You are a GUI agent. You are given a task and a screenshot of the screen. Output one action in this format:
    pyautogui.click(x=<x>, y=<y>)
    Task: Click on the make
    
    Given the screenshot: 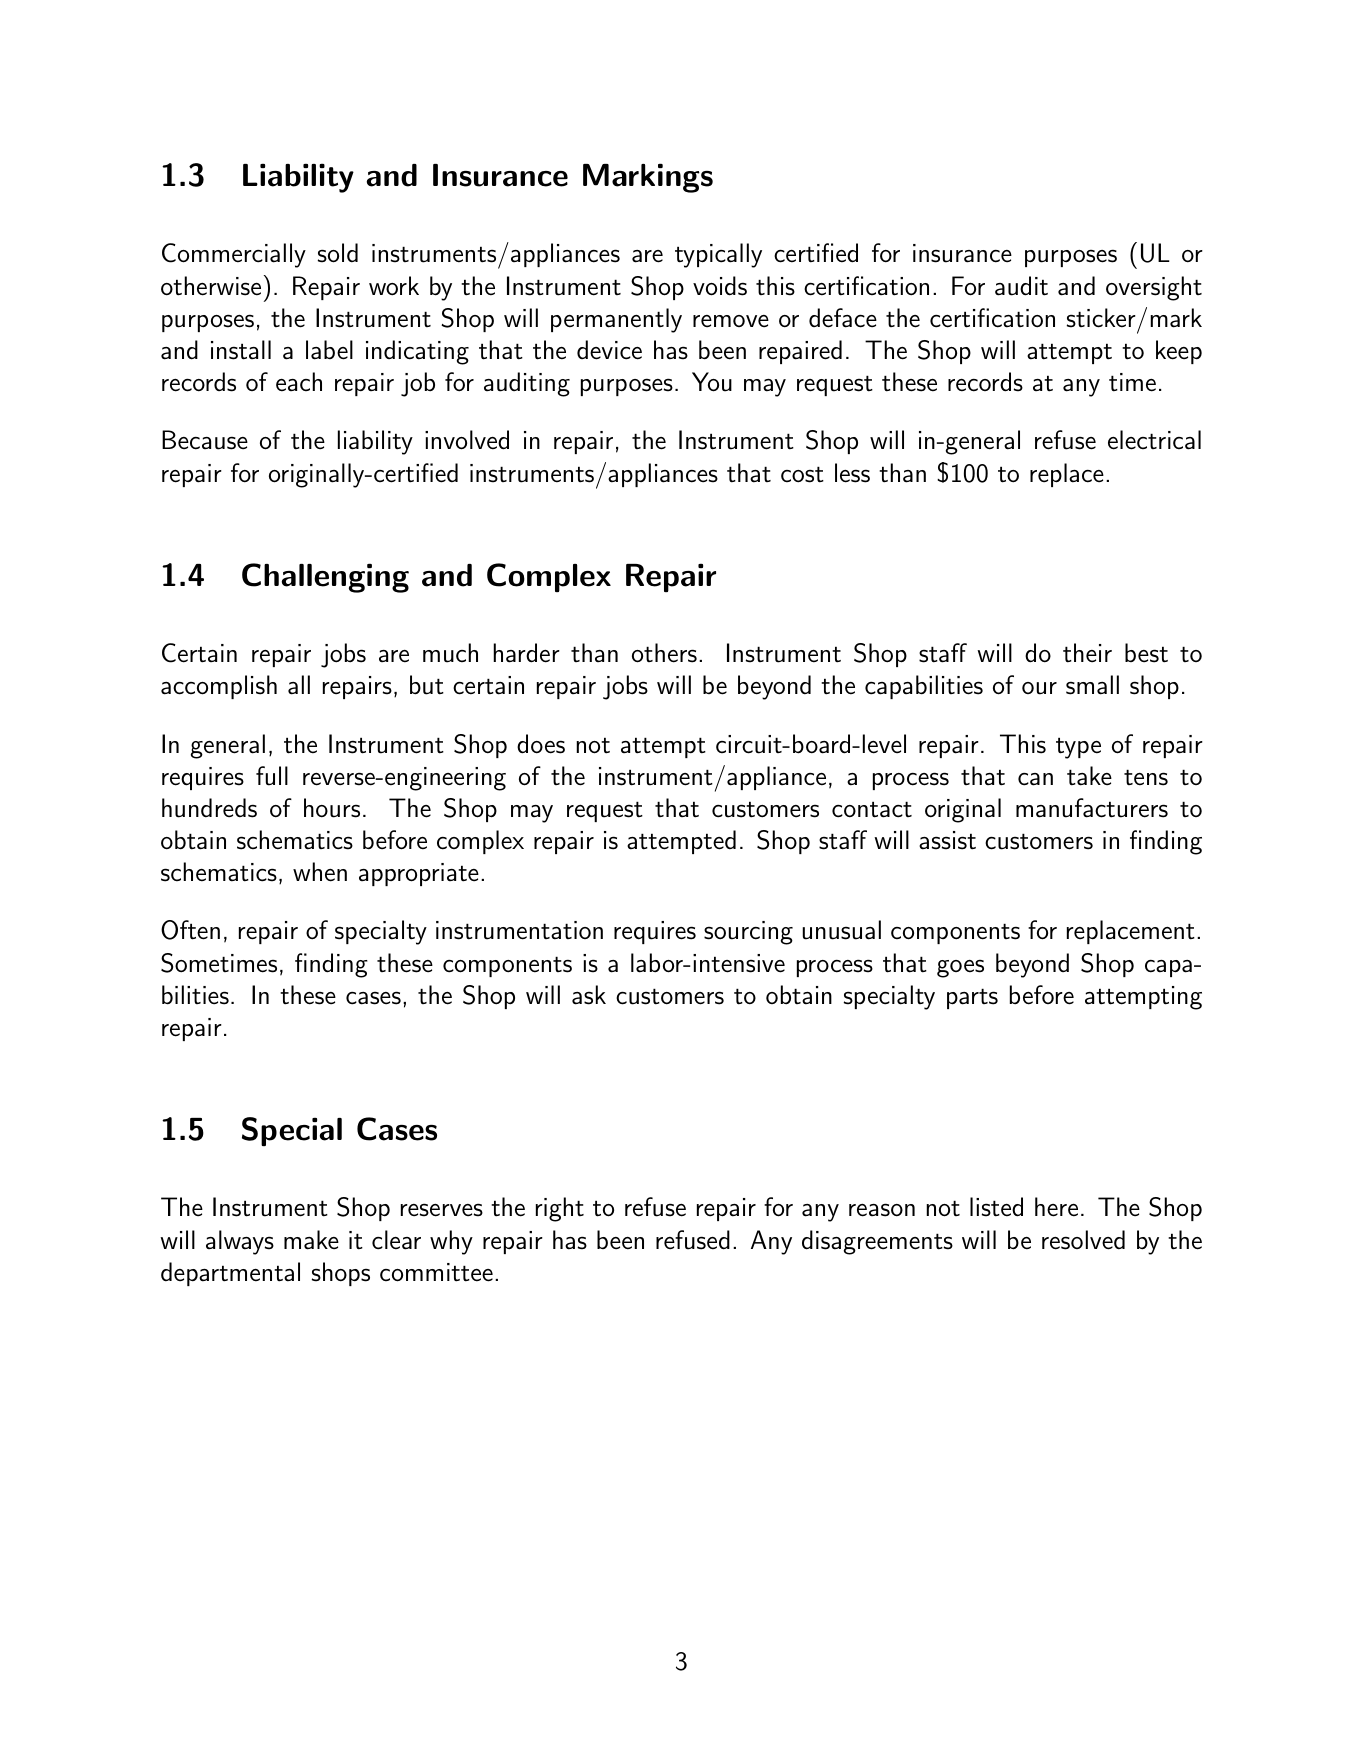 What is the action you would take?
    pyautogui.click(x=311, y=1240)
